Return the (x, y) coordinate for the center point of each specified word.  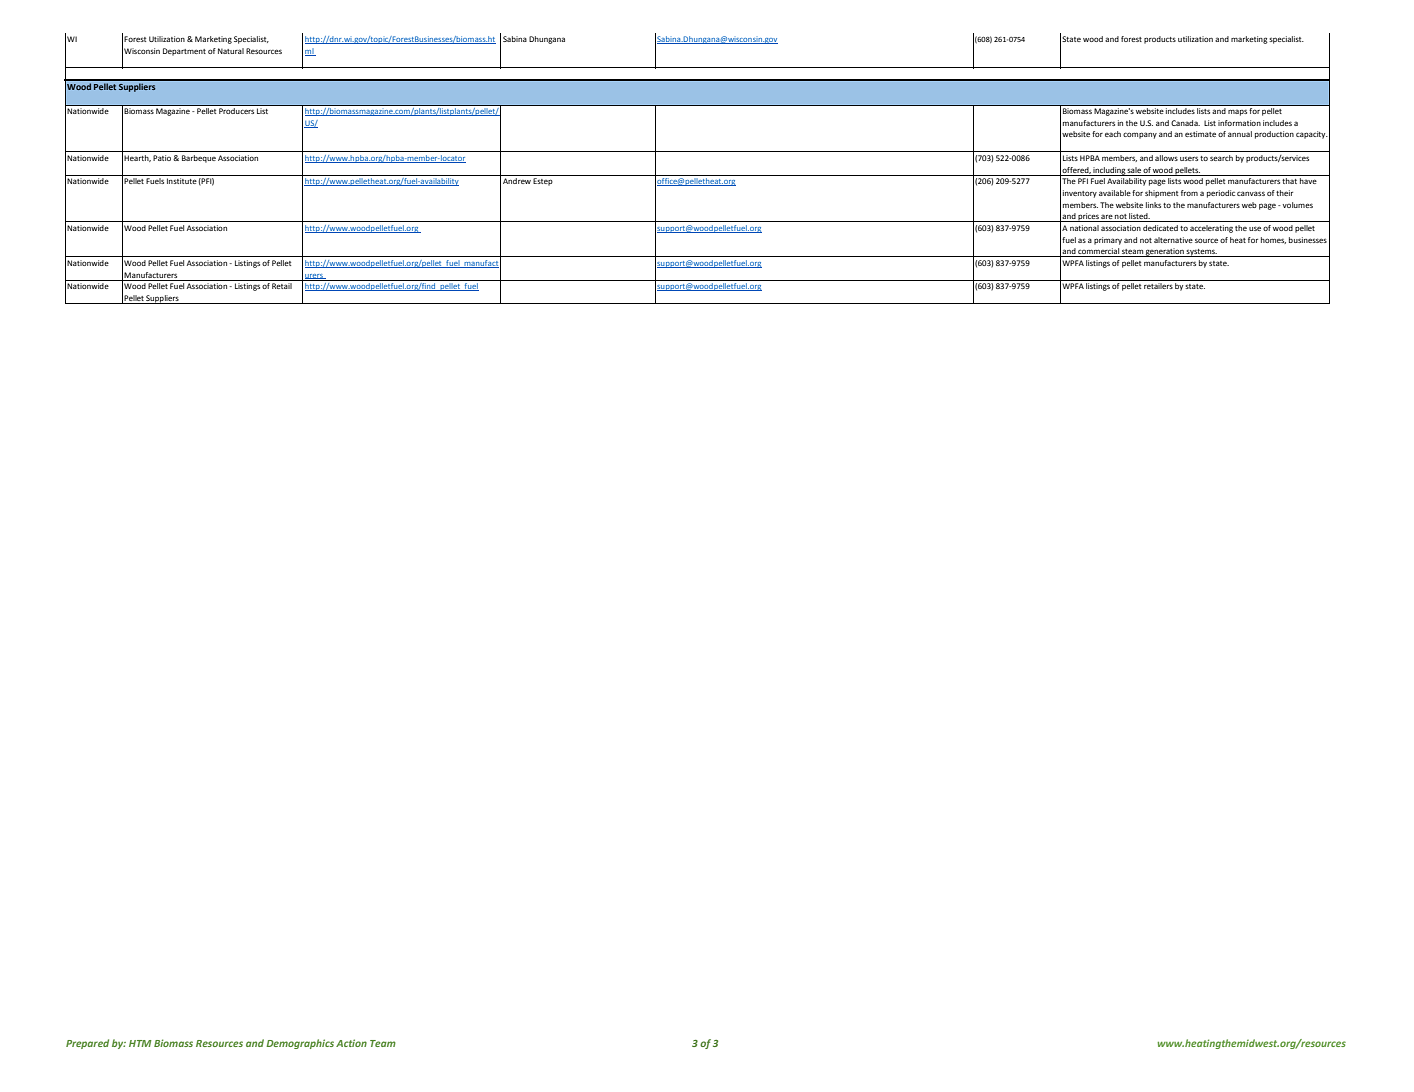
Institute (182, 181)
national (1084, 228)
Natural (231, 51)
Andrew (517, 181)
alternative (1173, 240)
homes (1273, 240)
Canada (1185, 123)
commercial (1099, 252)
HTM (140, 1043)
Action (351, 1043)
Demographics (300, 1044)
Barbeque (199, 159)
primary (1108, 241)
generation (1165, 252)
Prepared (87, 1044)
